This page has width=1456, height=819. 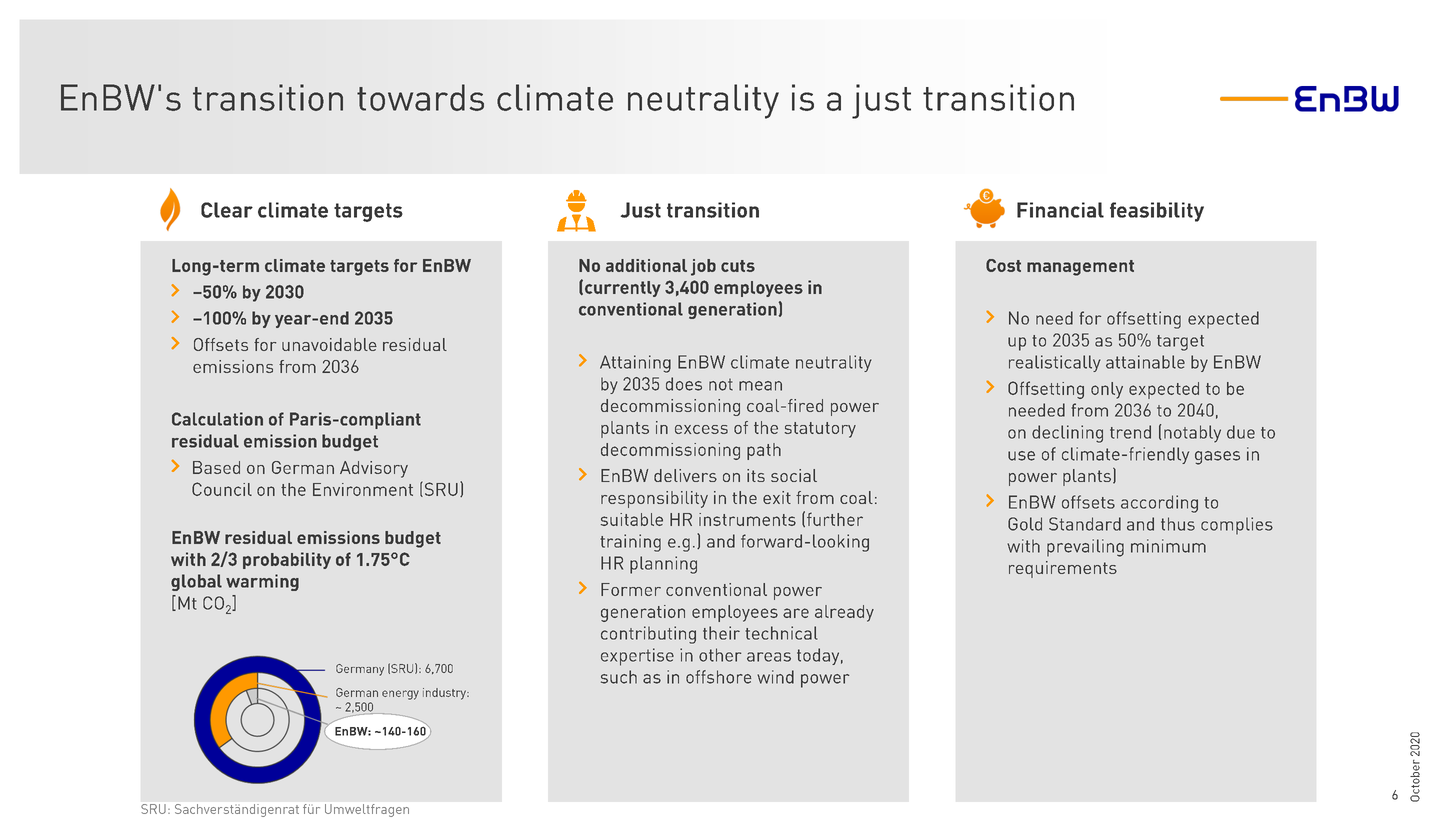 What do you see at coordinates (1060, 210) in the page?
I see `Financial` at bounding box center [1060, 210].
